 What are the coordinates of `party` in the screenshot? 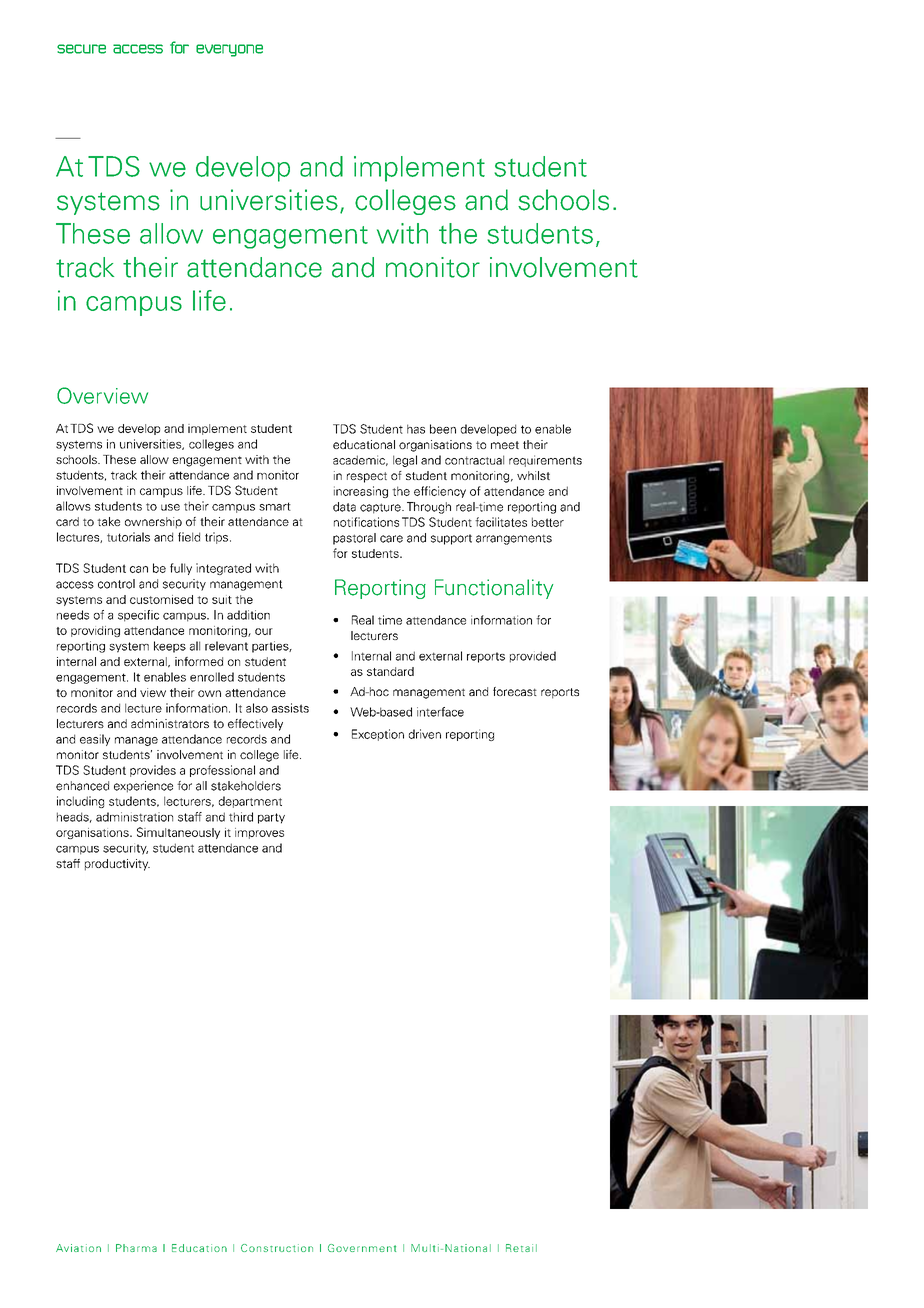 It's located at (271, 818).
